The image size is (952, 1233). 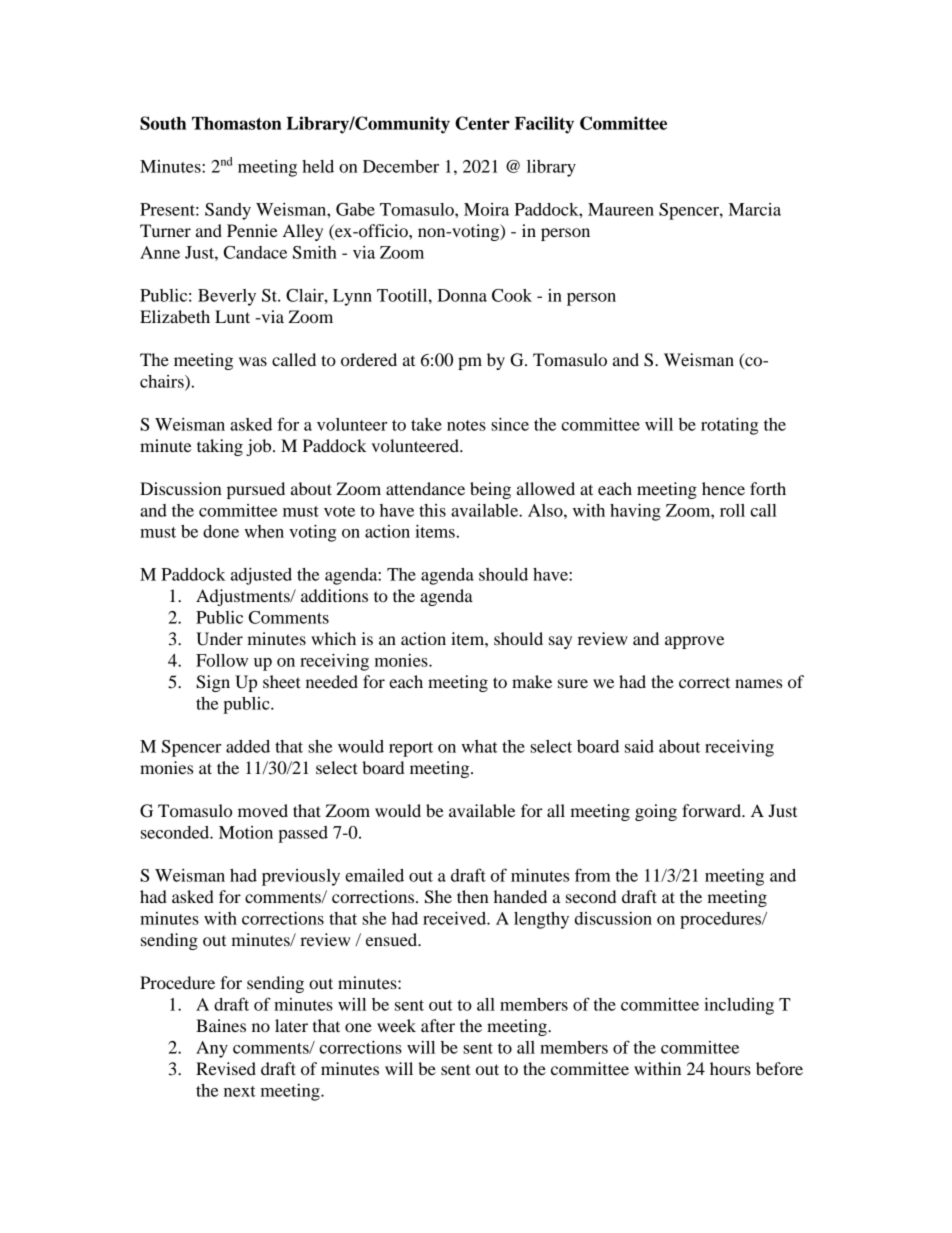 What do you see at coordinates (713, 810) in the document?
I see `forward` at bounding box center [713, 810].
